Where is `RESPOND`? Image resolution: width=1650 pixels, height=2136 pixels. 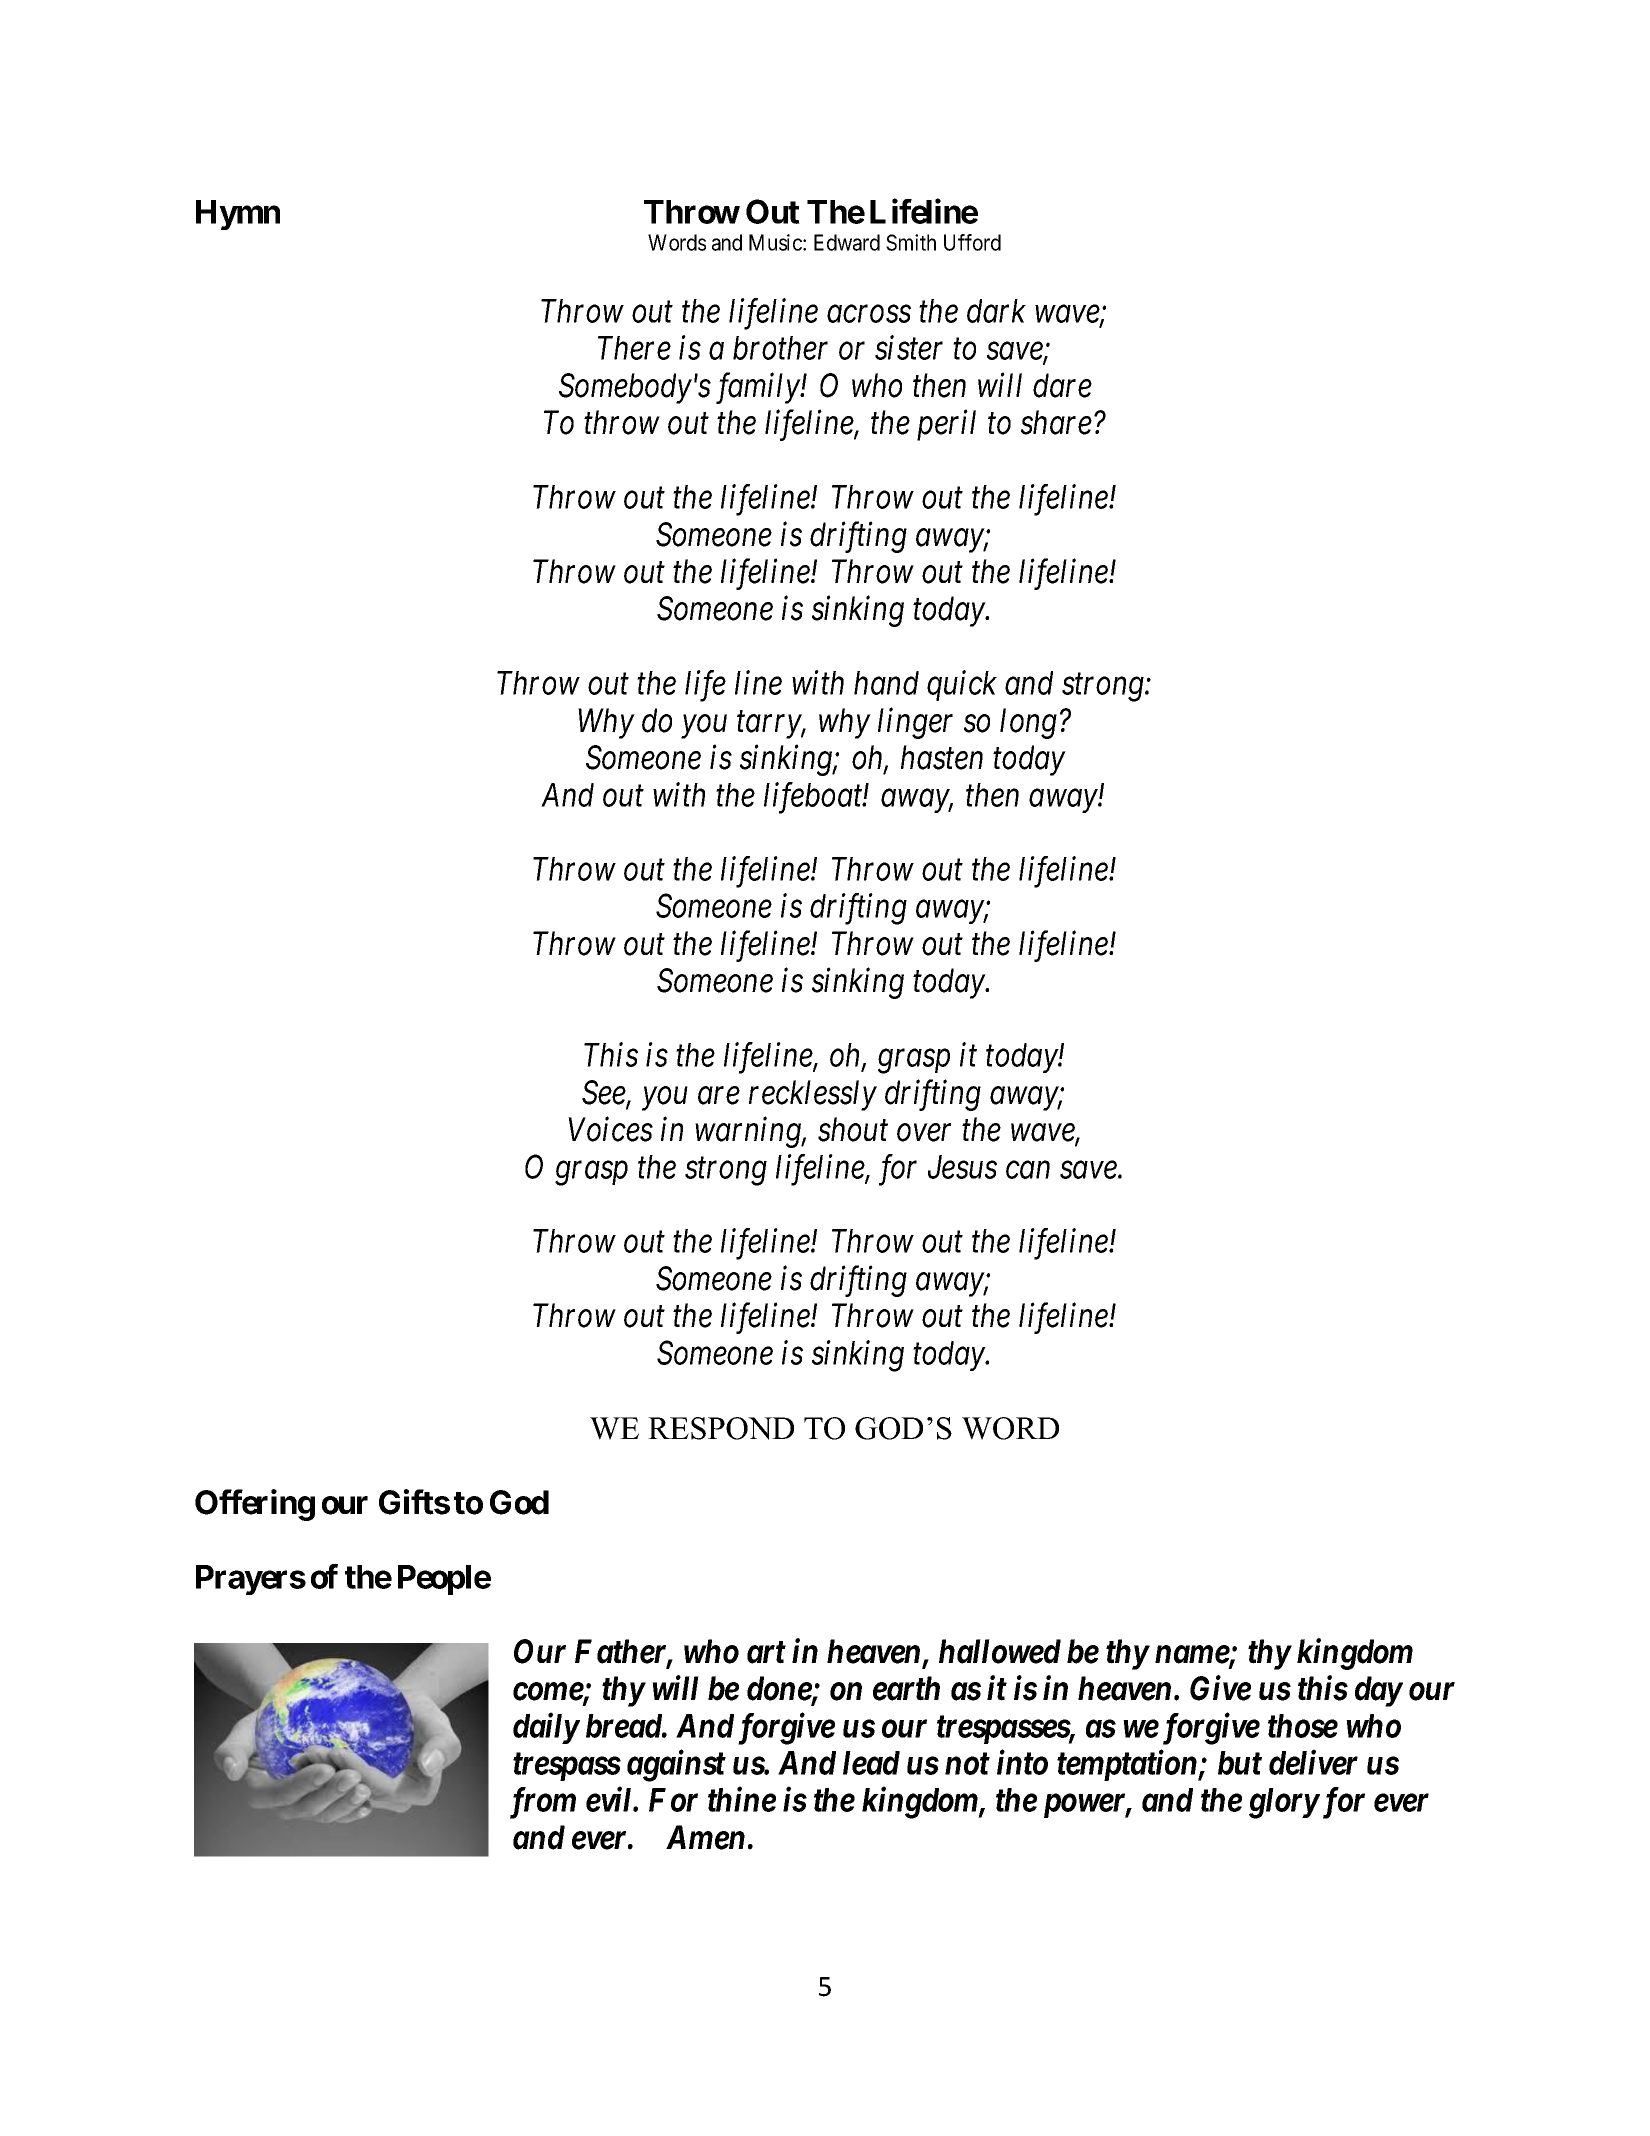 RESPOND is located at coordinates (721, 1428).
